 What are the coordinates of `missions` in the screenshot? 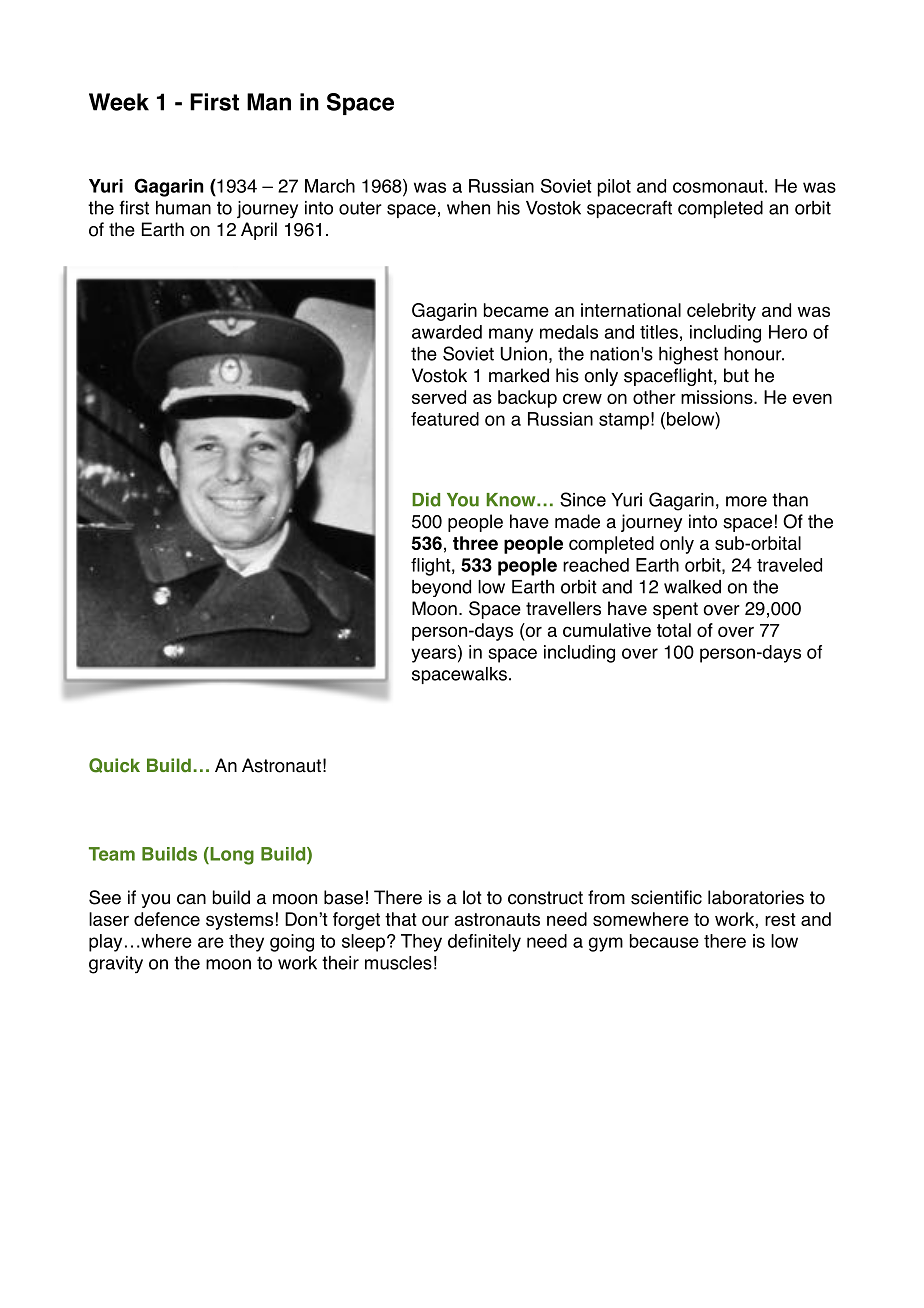 It's located at (718, 397).
